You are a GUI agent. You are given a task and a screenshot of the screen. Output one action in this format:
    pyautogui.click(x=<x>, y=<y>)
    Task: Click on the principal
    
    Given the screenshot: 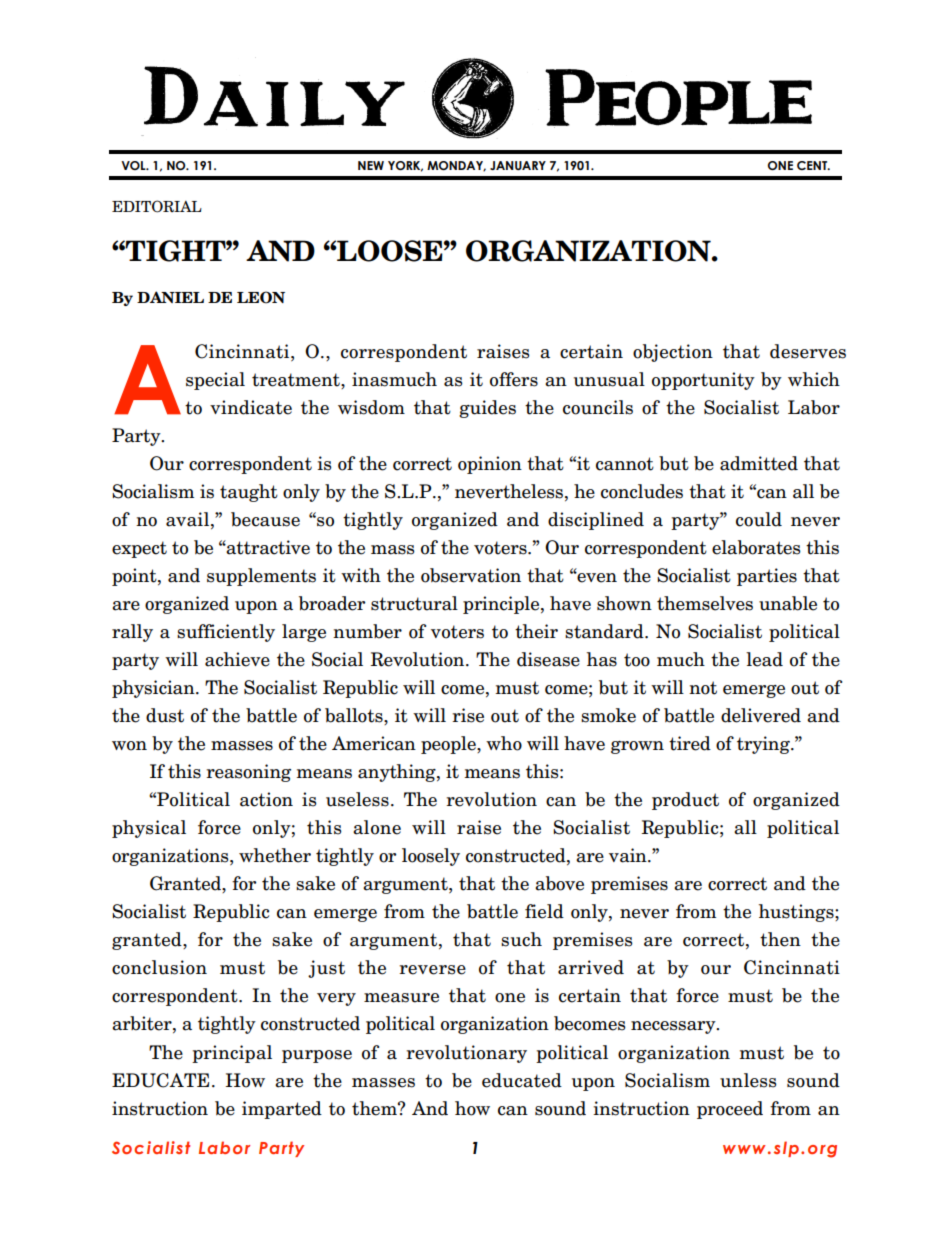 What is the action you would take?
    pyautogui.click(x=232, y=1054)
